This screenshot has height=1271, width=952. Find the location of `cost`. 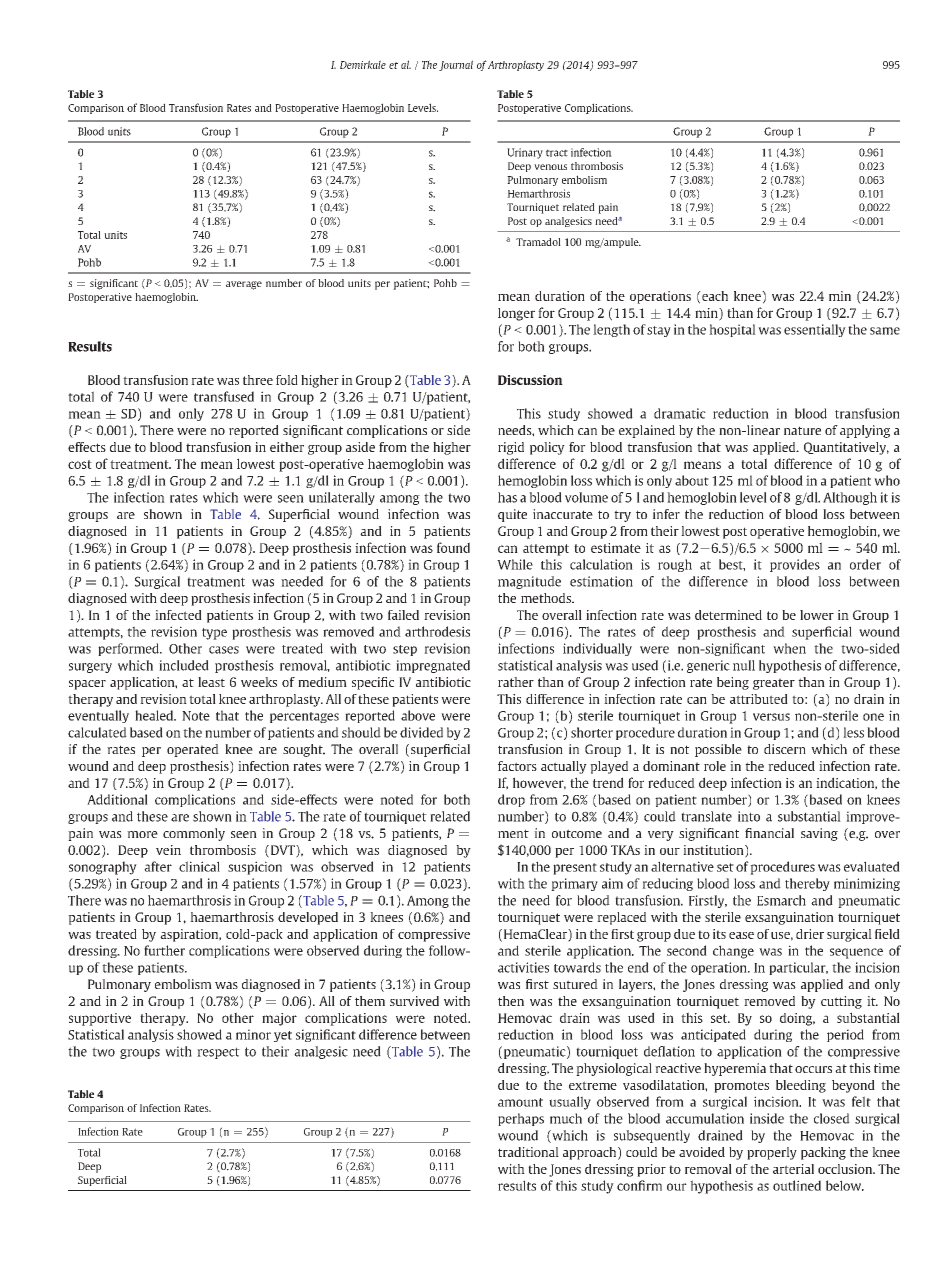

cost is located at coordinates (80, 464).
